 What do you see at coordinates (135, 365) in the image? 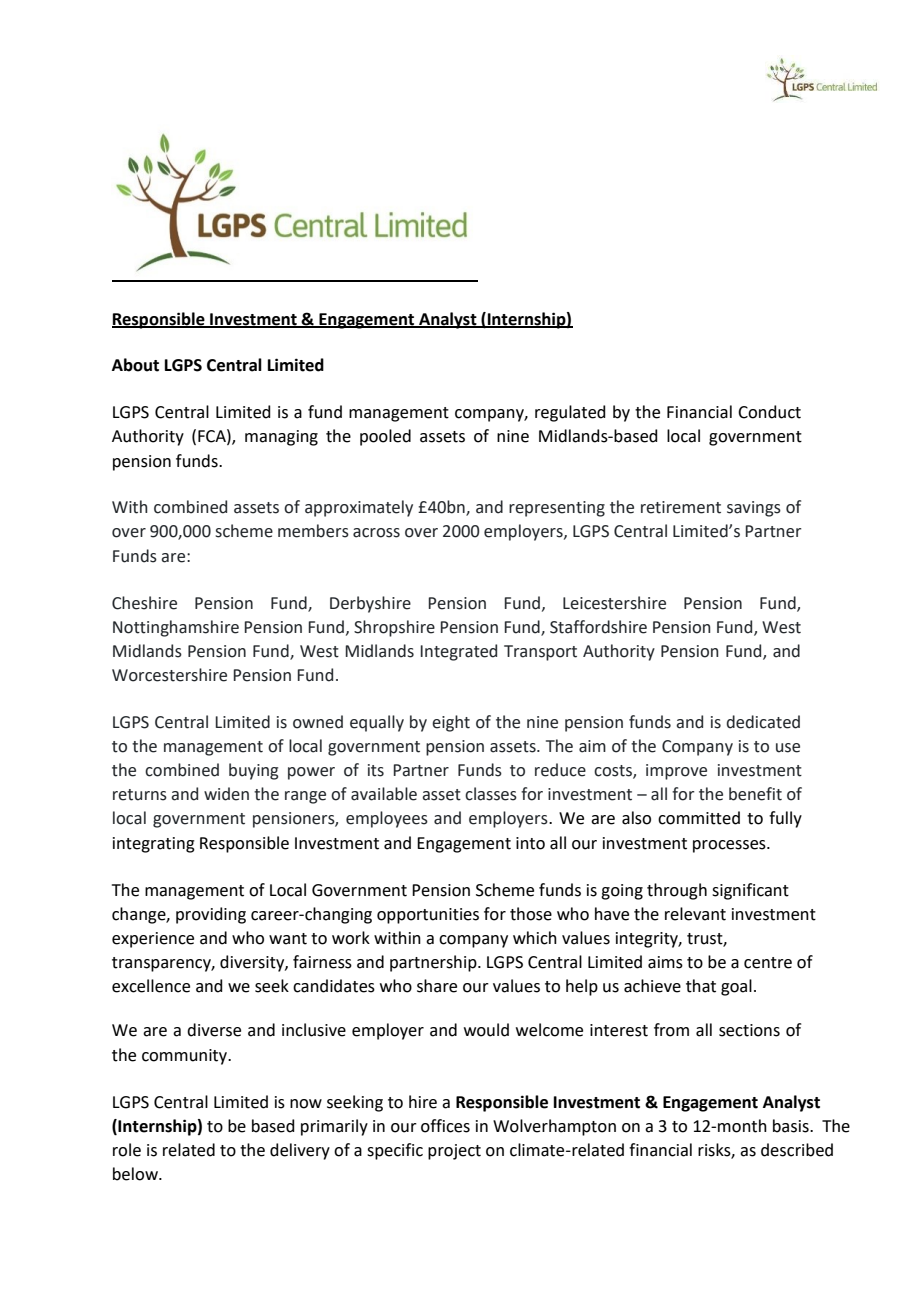
I see `About` at bounding box center [135, 365].
